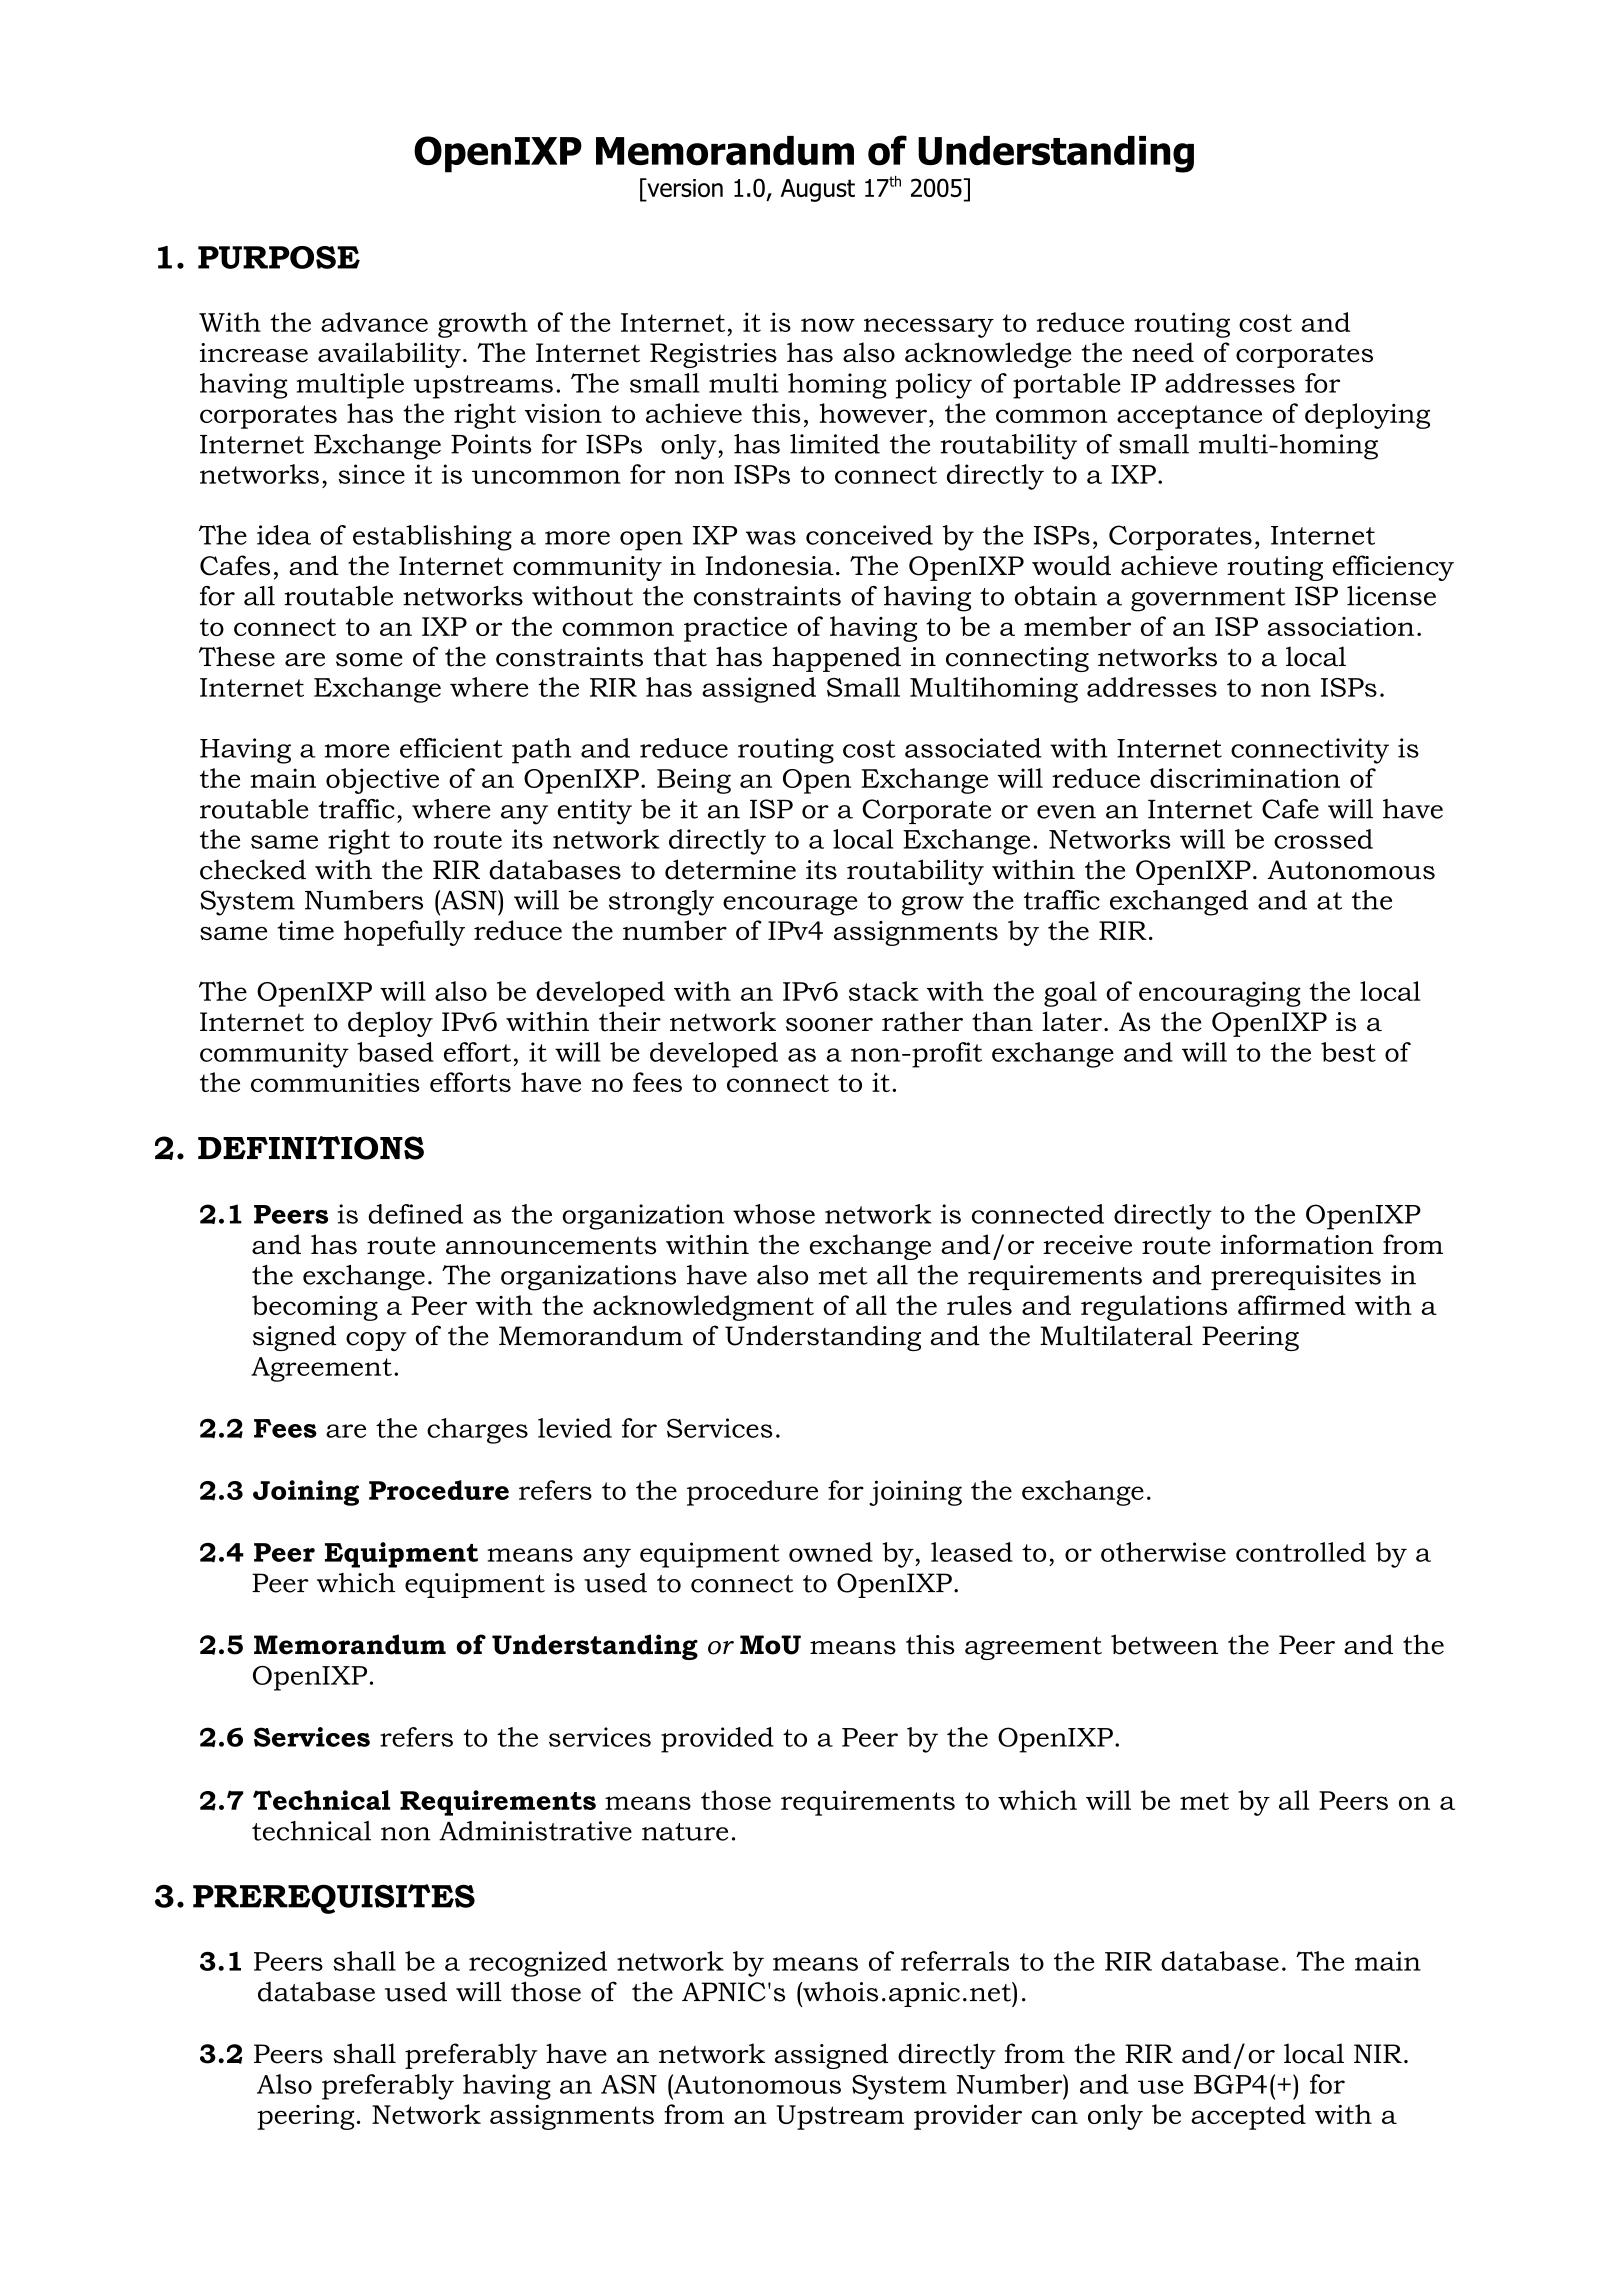 This screenshot has height=2276, width=1609. What do you see at coordinates (1163, 352) in the screenshot?
I see `need` at bounding box center [1163, 352].
